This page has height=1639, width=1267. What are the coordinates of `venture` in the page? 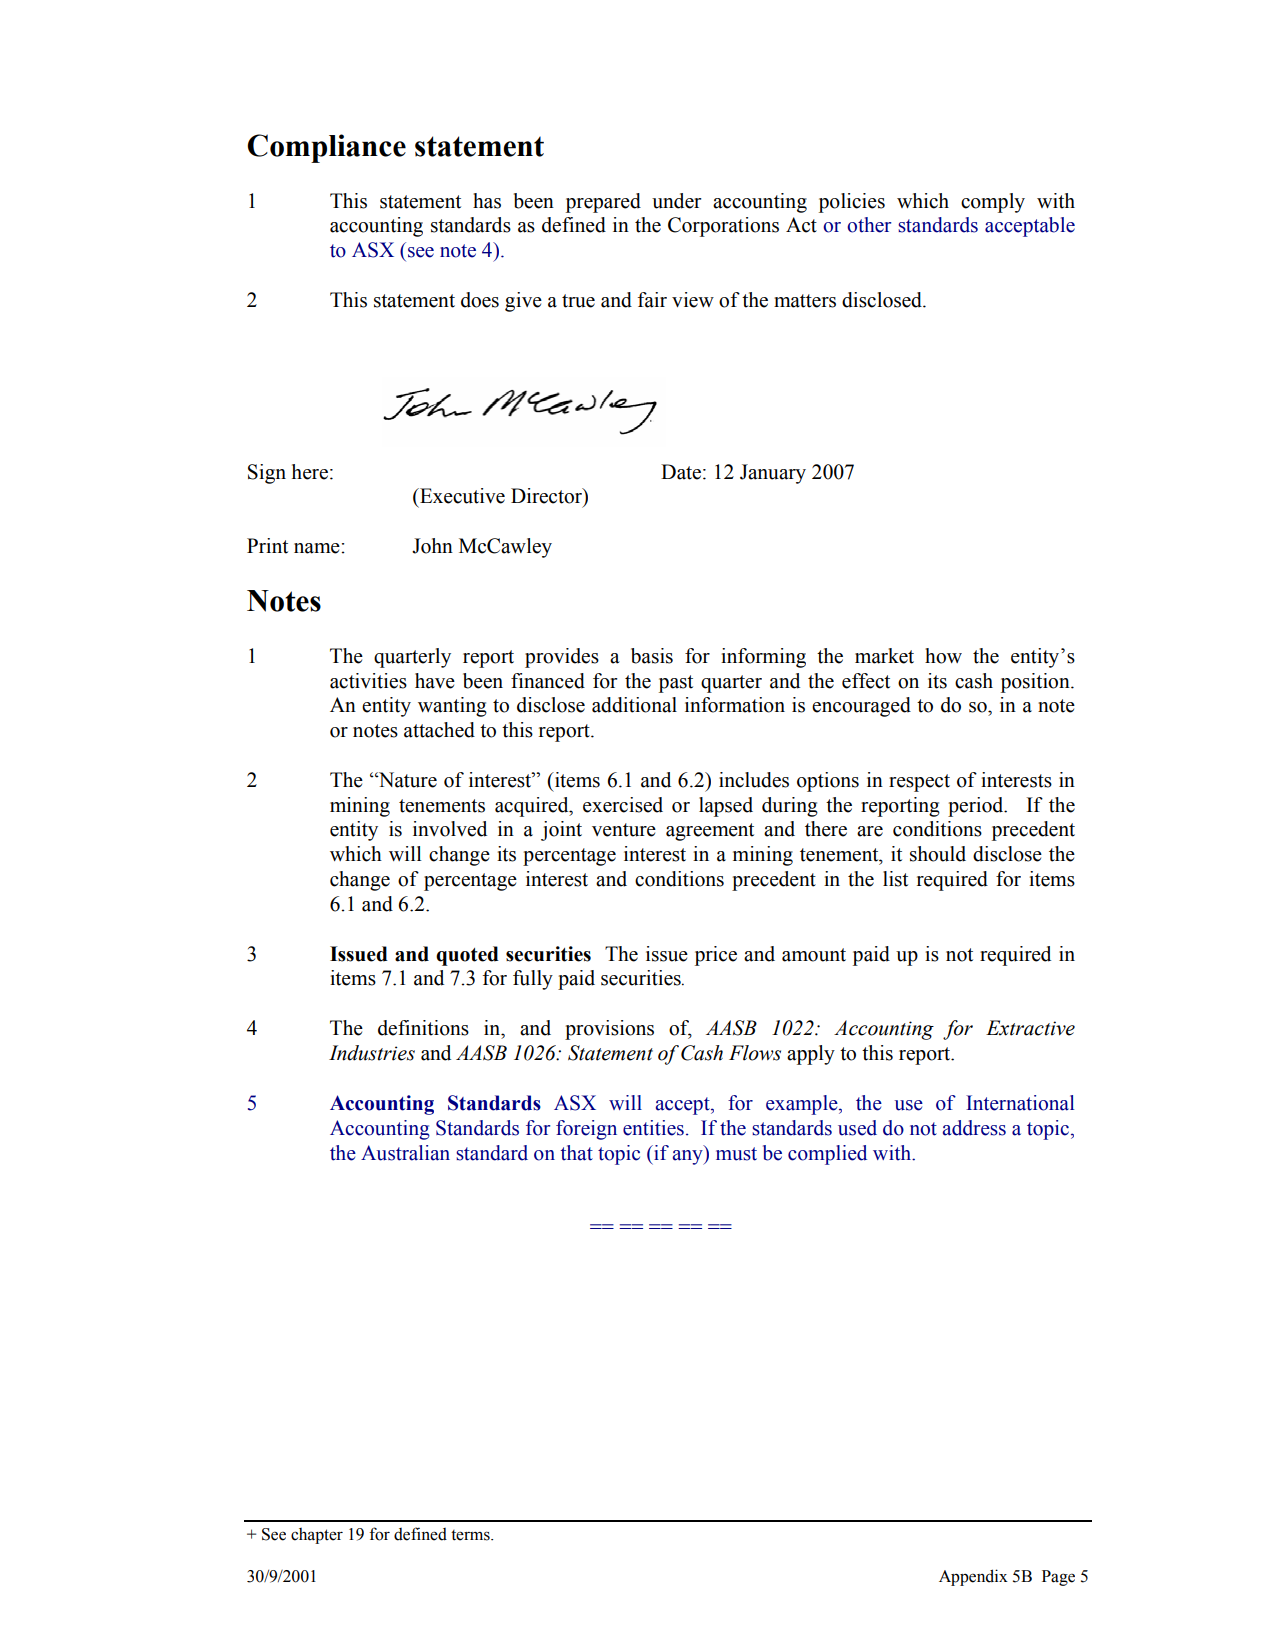 It's located at (624, 830).
